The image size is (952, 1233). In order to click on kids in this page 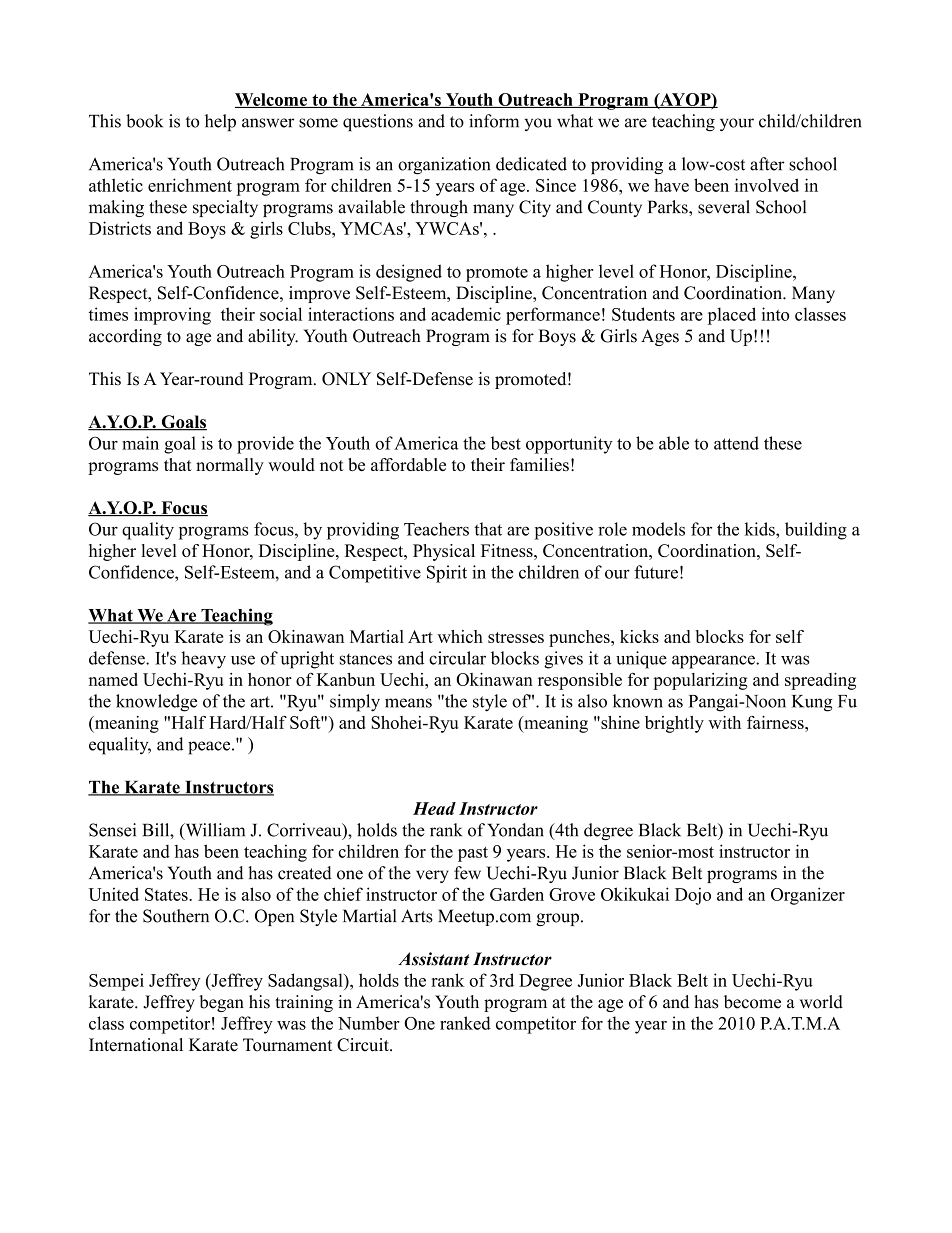, I will do `click(761, 529)`.
